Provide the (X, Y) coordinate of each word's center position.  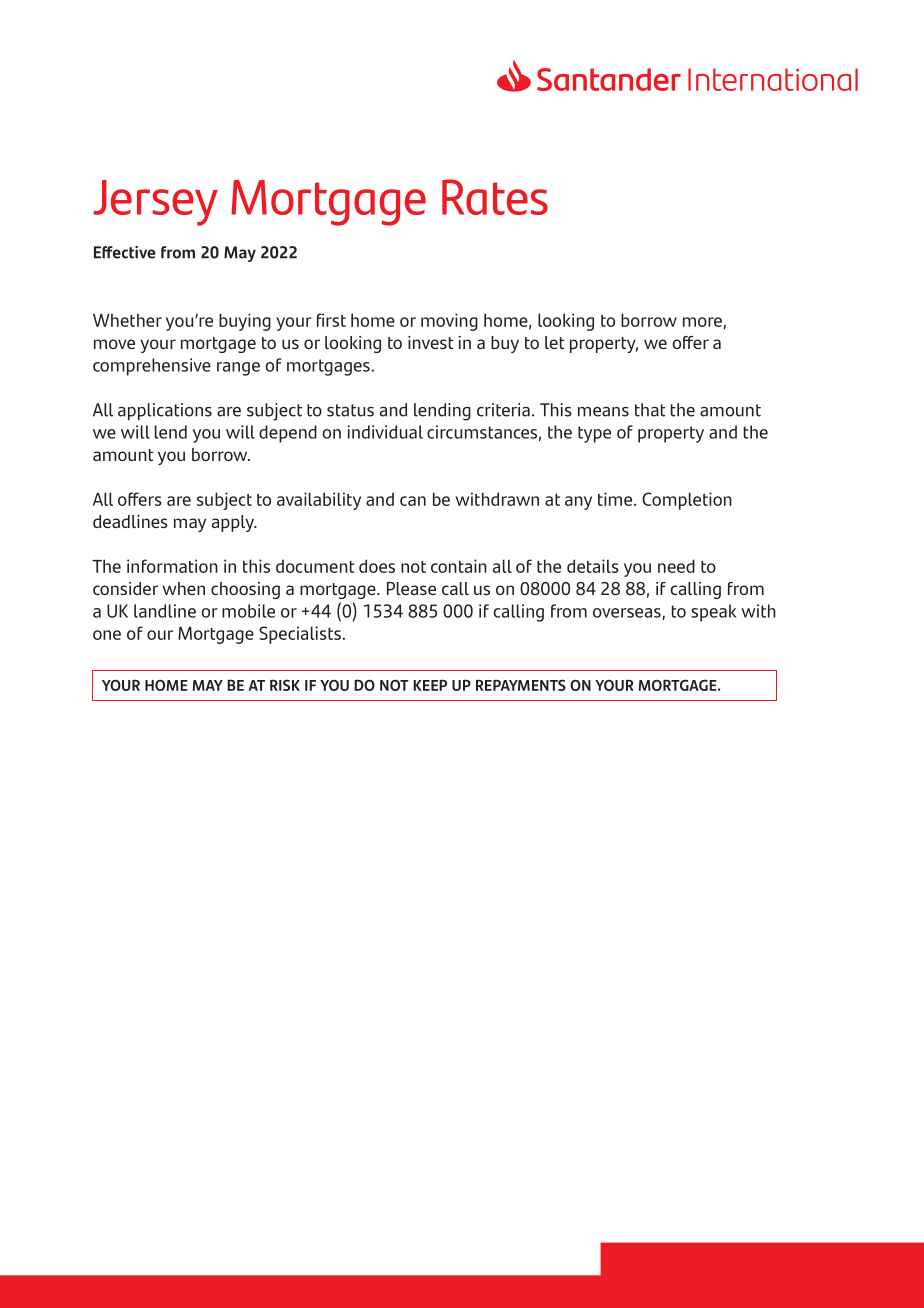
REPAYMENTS (521, 685)
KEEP (430, 685)
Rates (495, 197)
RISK (285, 685)
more (703, 323)
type (594, 434)
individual (385, 432)
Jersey (155, 203)
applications (165, 411)
